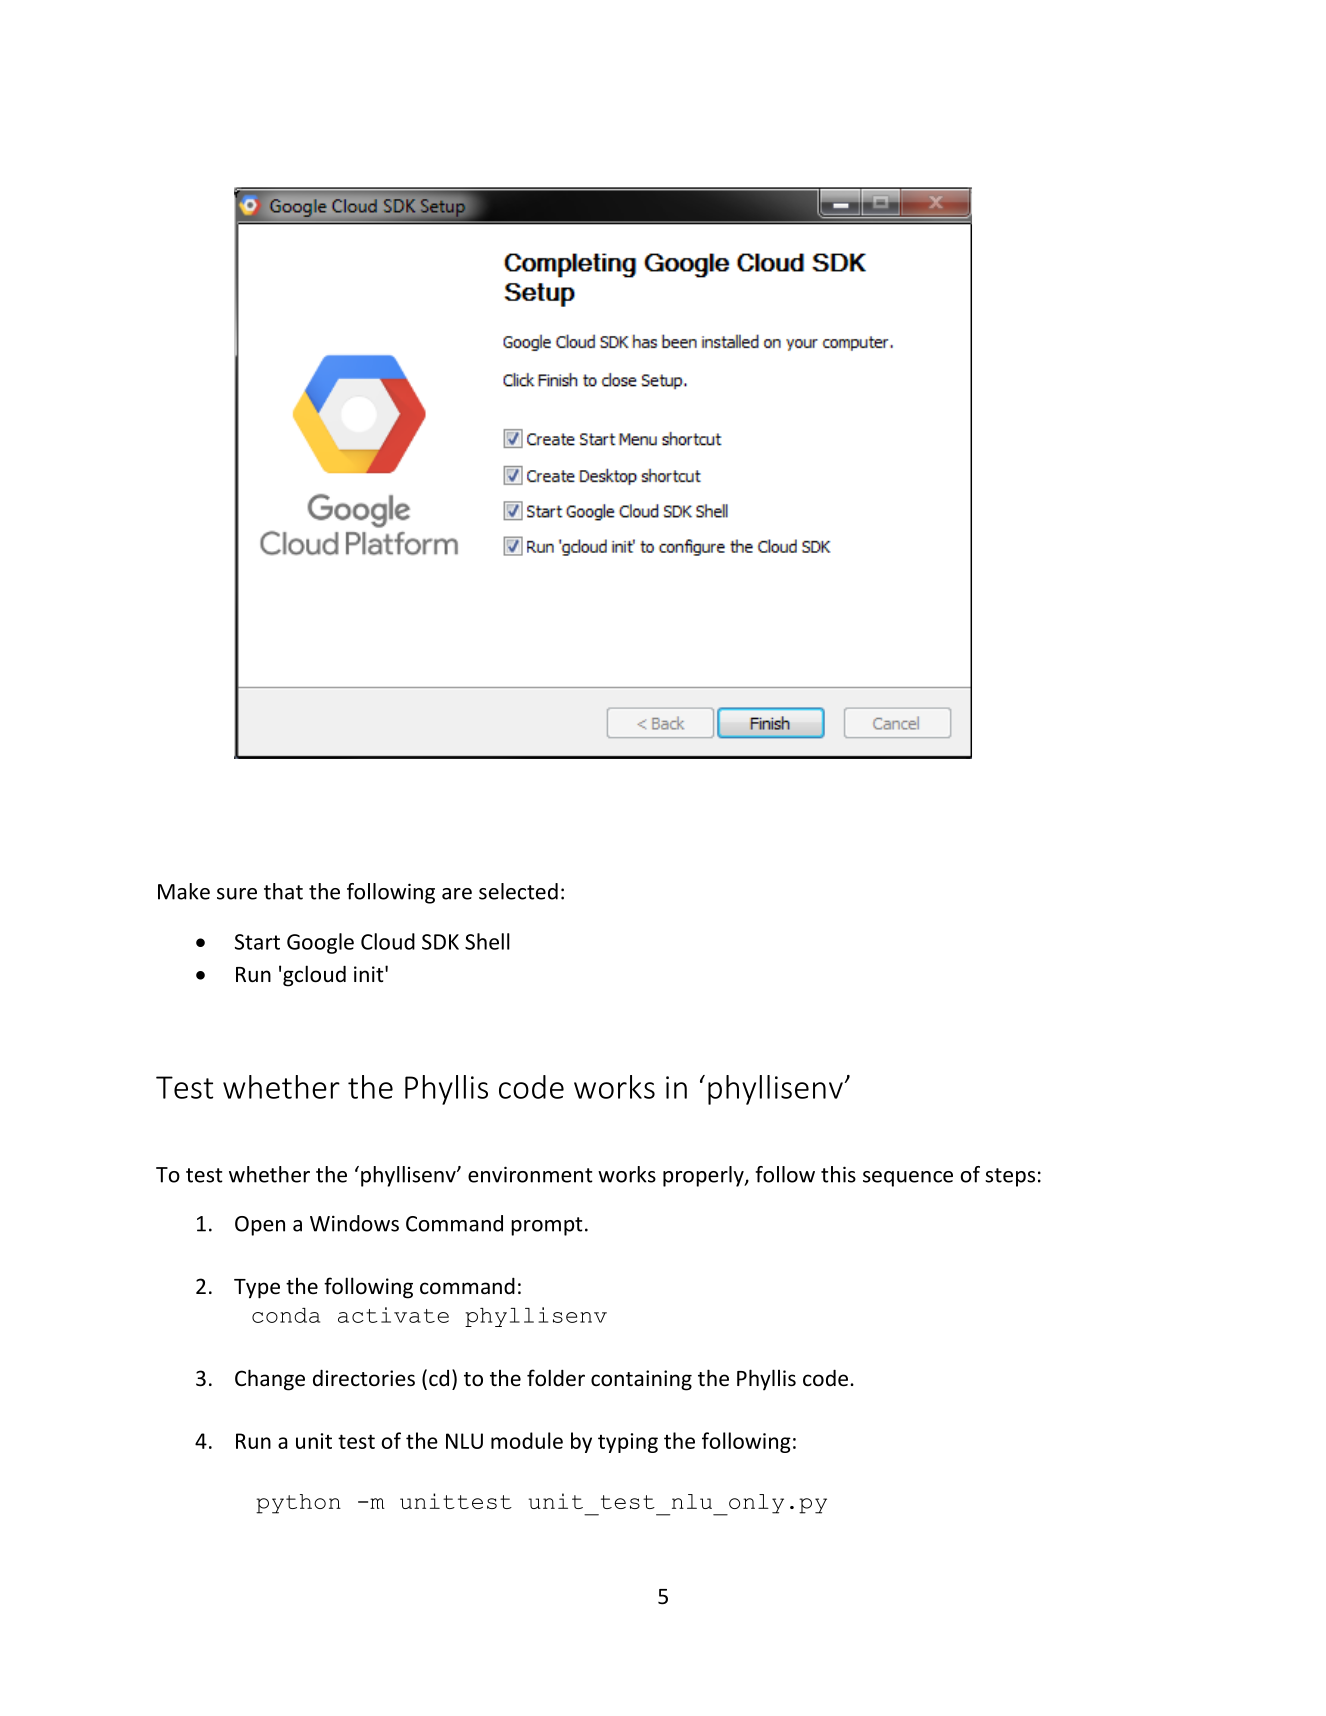 The width and height of the page is (1326, 1716). What do you see at coordinates (440, 942) in the page?
I see `SDK` at bounding box center [440, 942].
